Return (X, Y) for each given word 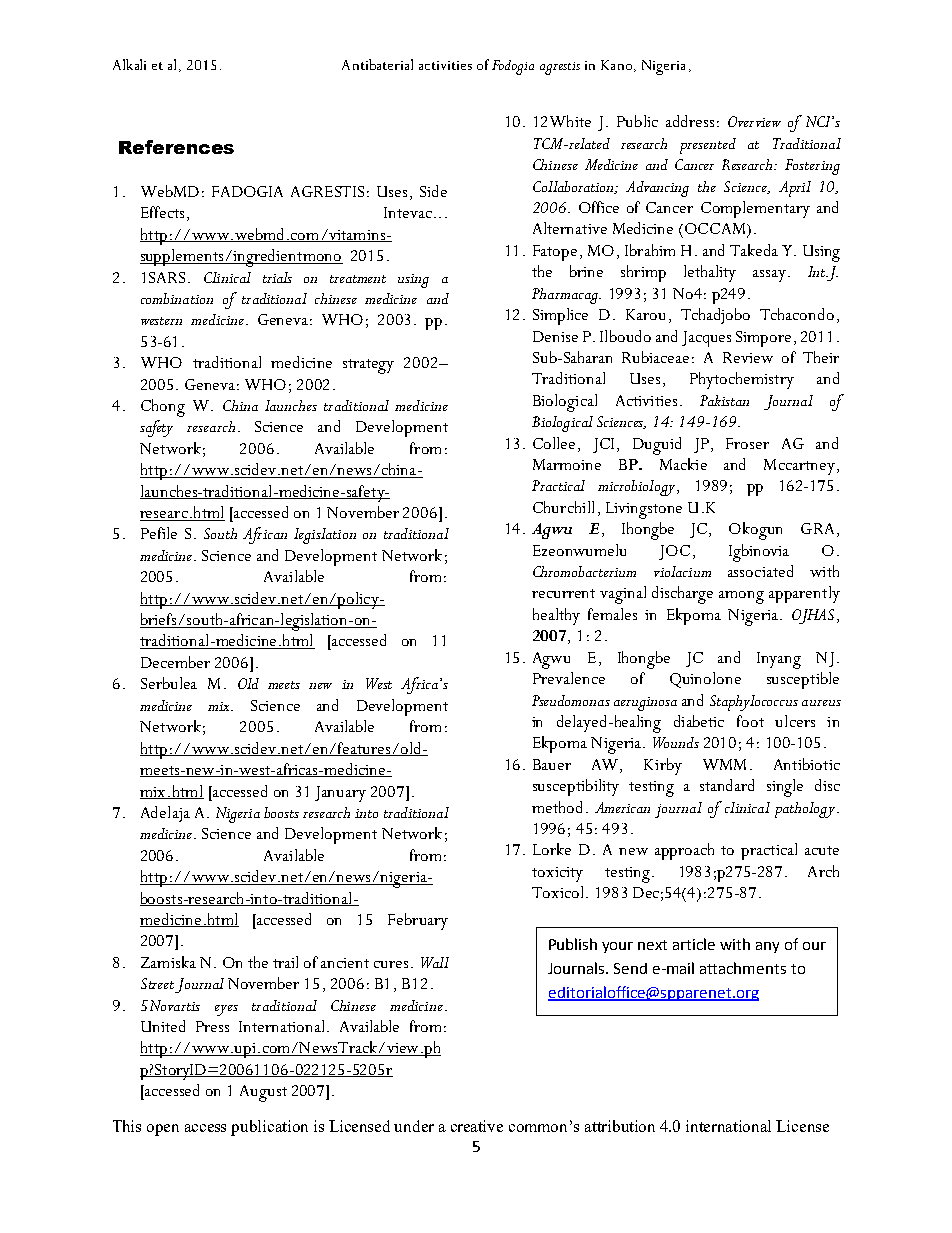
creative (477, 1126)
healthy (556, 616)
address (690, 121)
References (176, 147)
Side (433, 191)
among (741, 597)
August (263, 1093)
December (175, 662)
